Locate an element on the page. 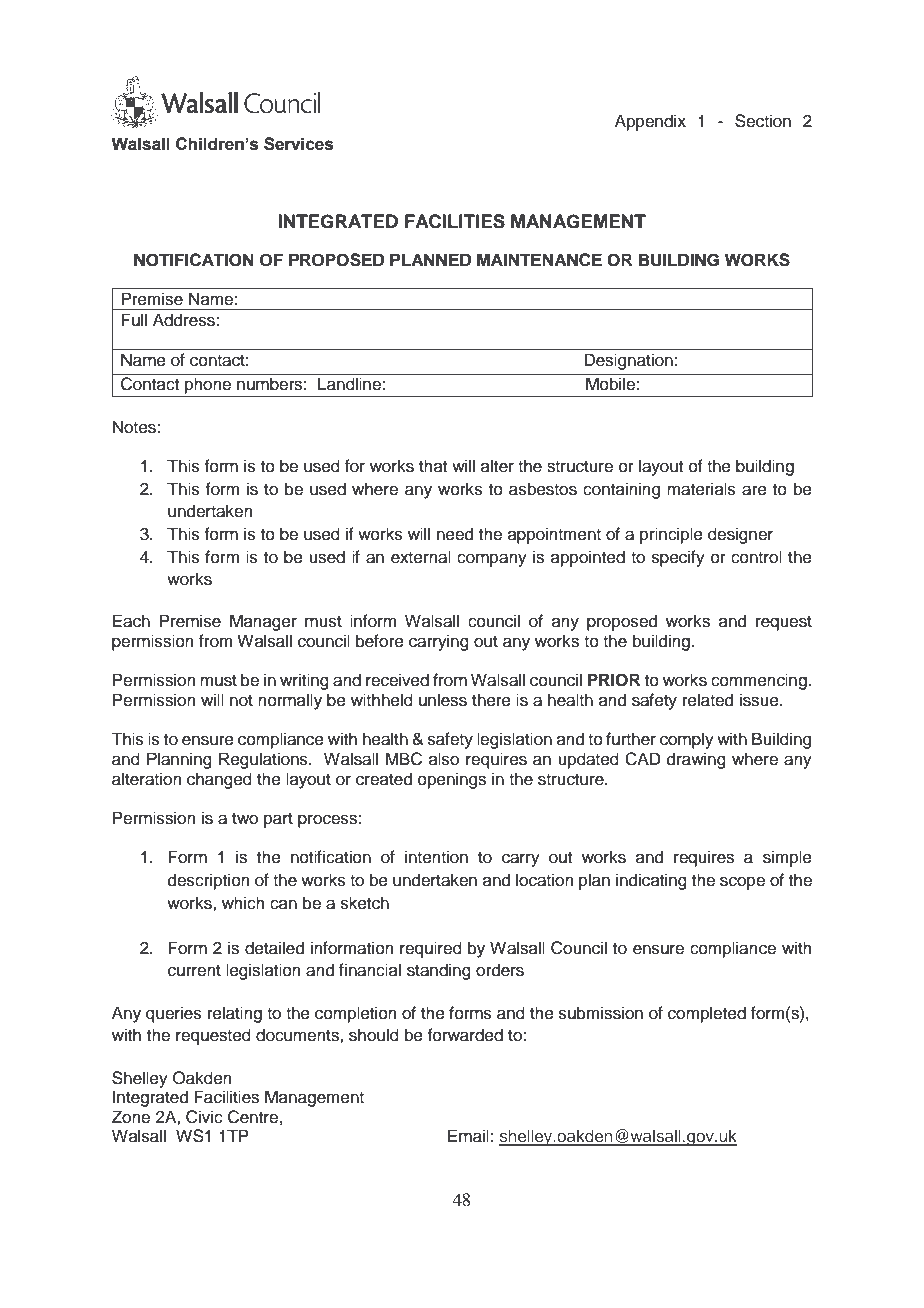 The height and width of the document is (1308, 924). Civic is located at coordinates (204, 1117).
